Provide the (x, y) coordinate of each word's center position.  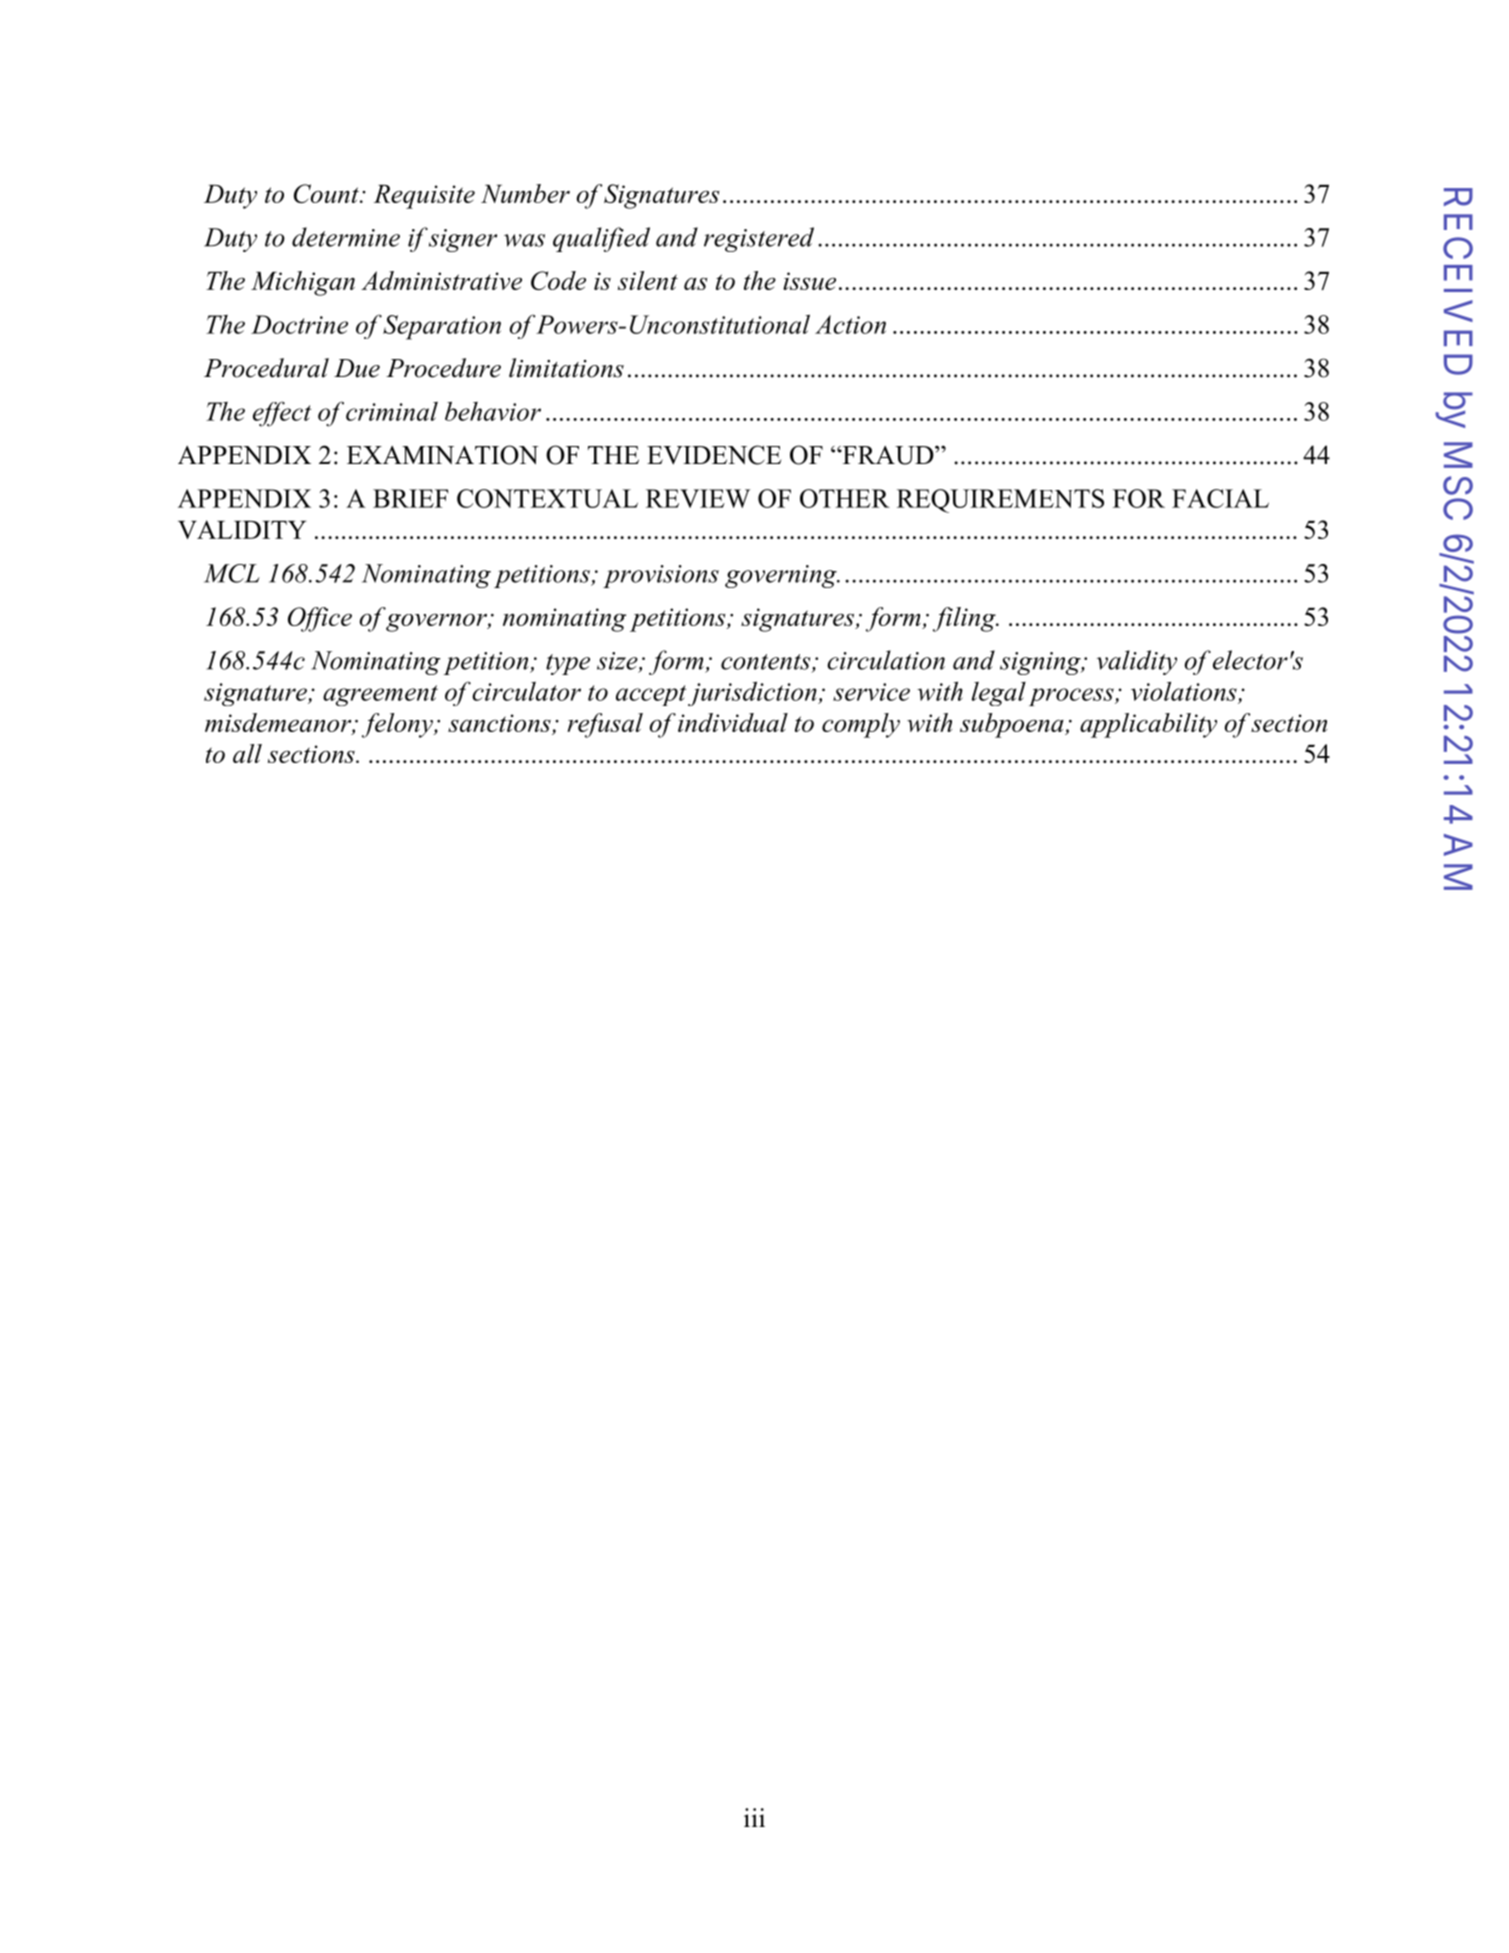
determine (346, 237)
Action (850, 324)
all (247, 753)
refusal (605, 725)
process (1072, 697)
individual (733, 722)
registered (759, 239)
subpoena (1013, 725)
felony (398, 725)
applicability (1148, 725)
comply (861, 725)
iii (754, 1817)
